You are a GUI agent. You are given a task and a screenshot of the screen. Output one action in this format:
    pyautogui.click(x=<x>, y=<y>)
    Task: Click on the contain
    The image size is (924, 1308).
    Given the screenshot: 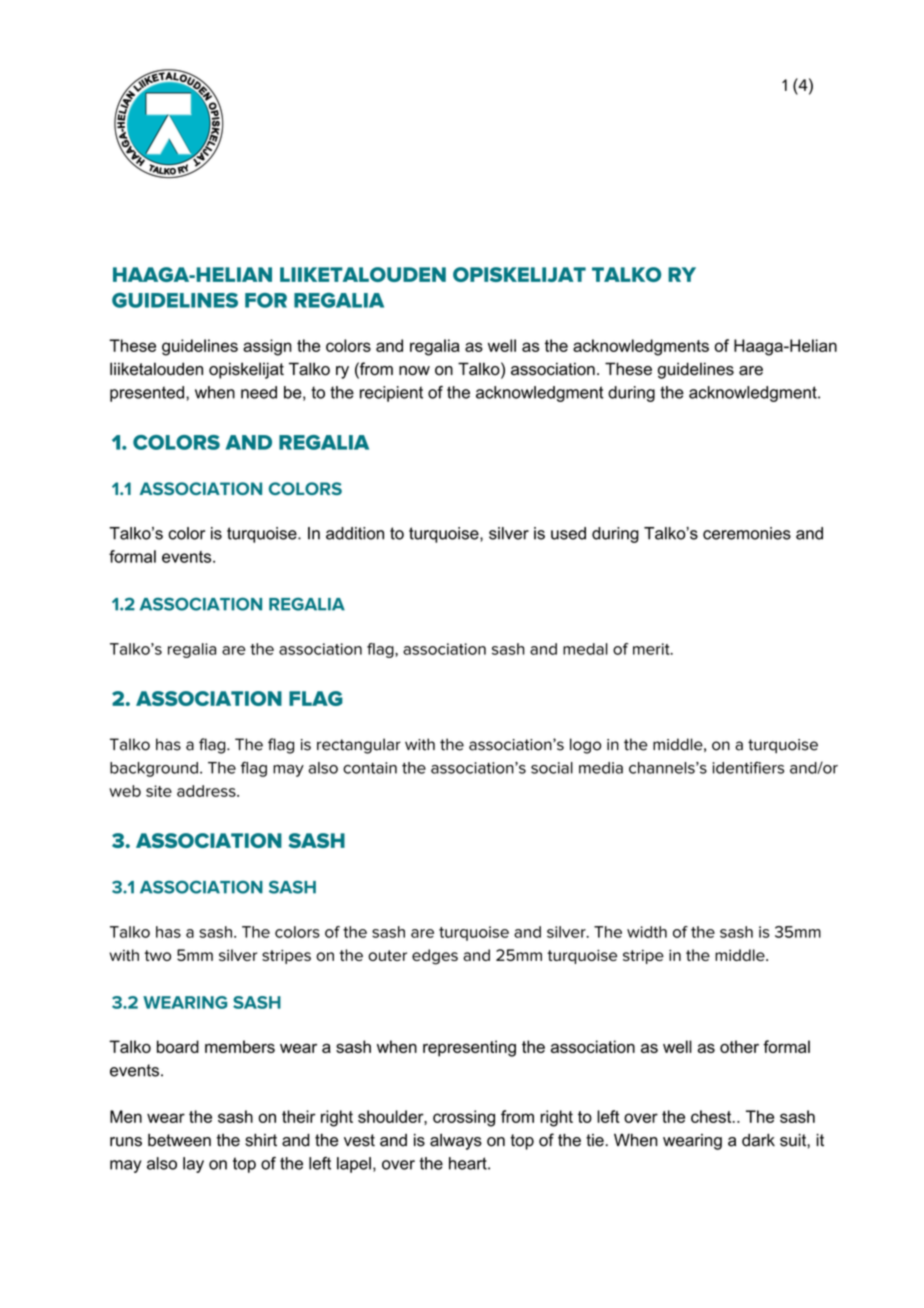 What is the action you would take?
    pyautogui.click(x=370, y=768)
